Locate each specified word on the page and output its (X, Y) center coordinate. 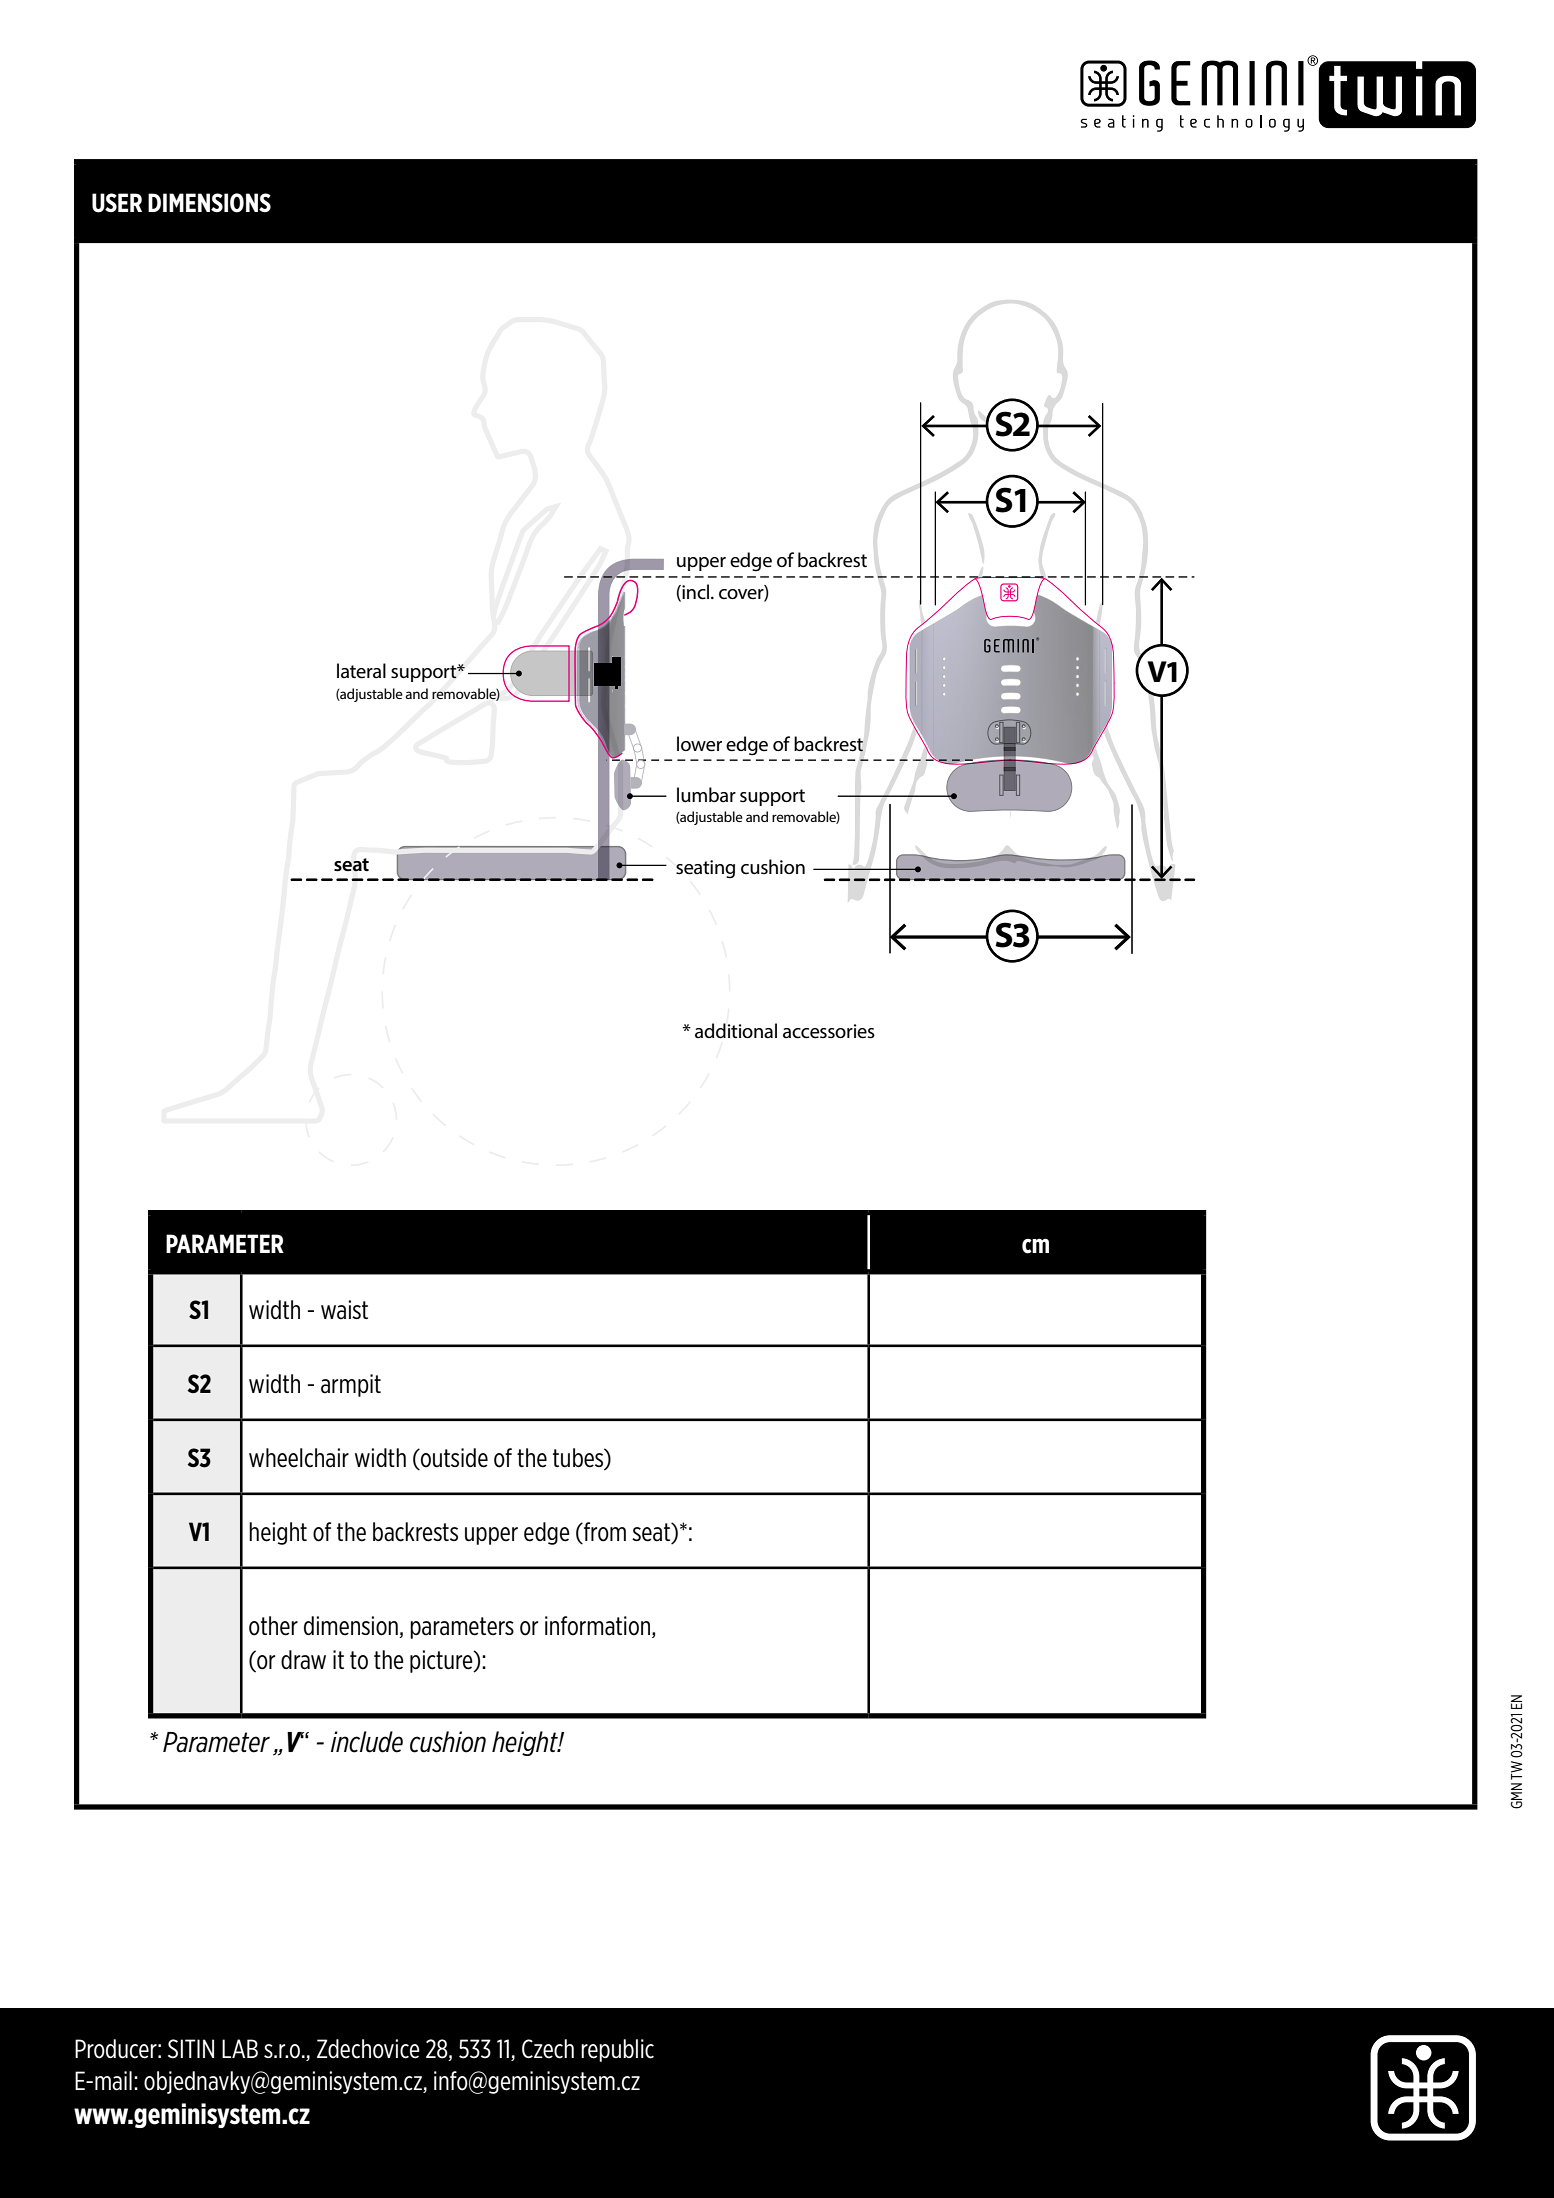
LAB (240, 2048)
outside (453, 1459)
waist (344, 1310)
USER (117, 203)
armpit (351, 1385)
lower (699, 744)
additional (736, 1031)
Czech (548, 2049)
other (273, 1626)
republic (617, 2050)
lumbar (706, 794)
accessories (829, 1031)
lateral (361, 671)
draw (303, 1660)
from (604, 1533)
